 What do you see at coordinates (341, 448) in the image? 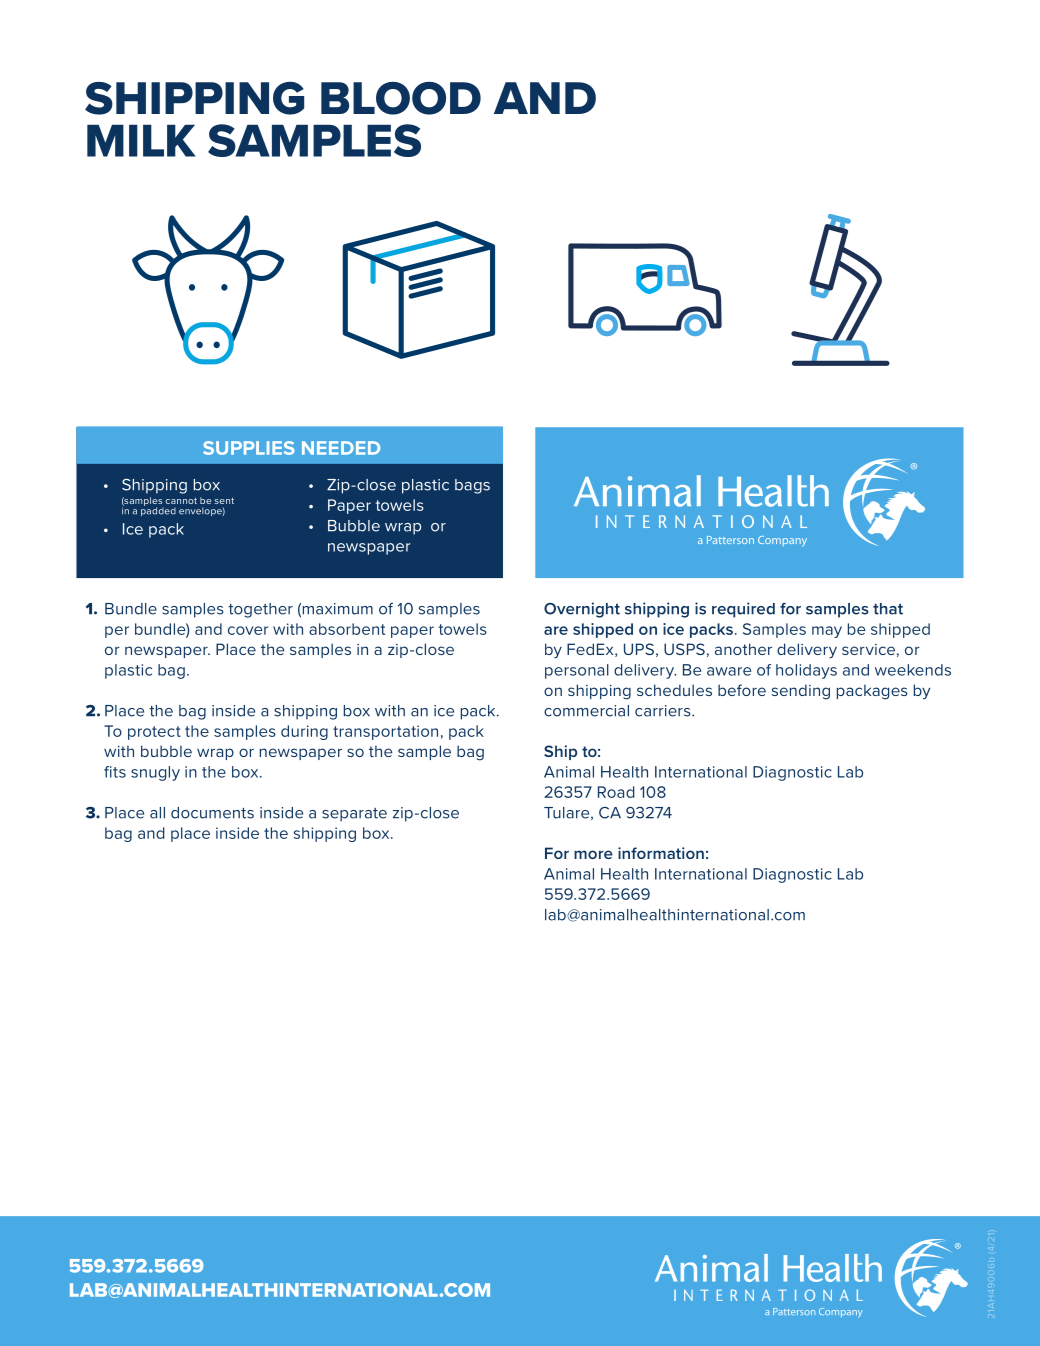
I see `NEEDED` at bounding box center [341, 448].
